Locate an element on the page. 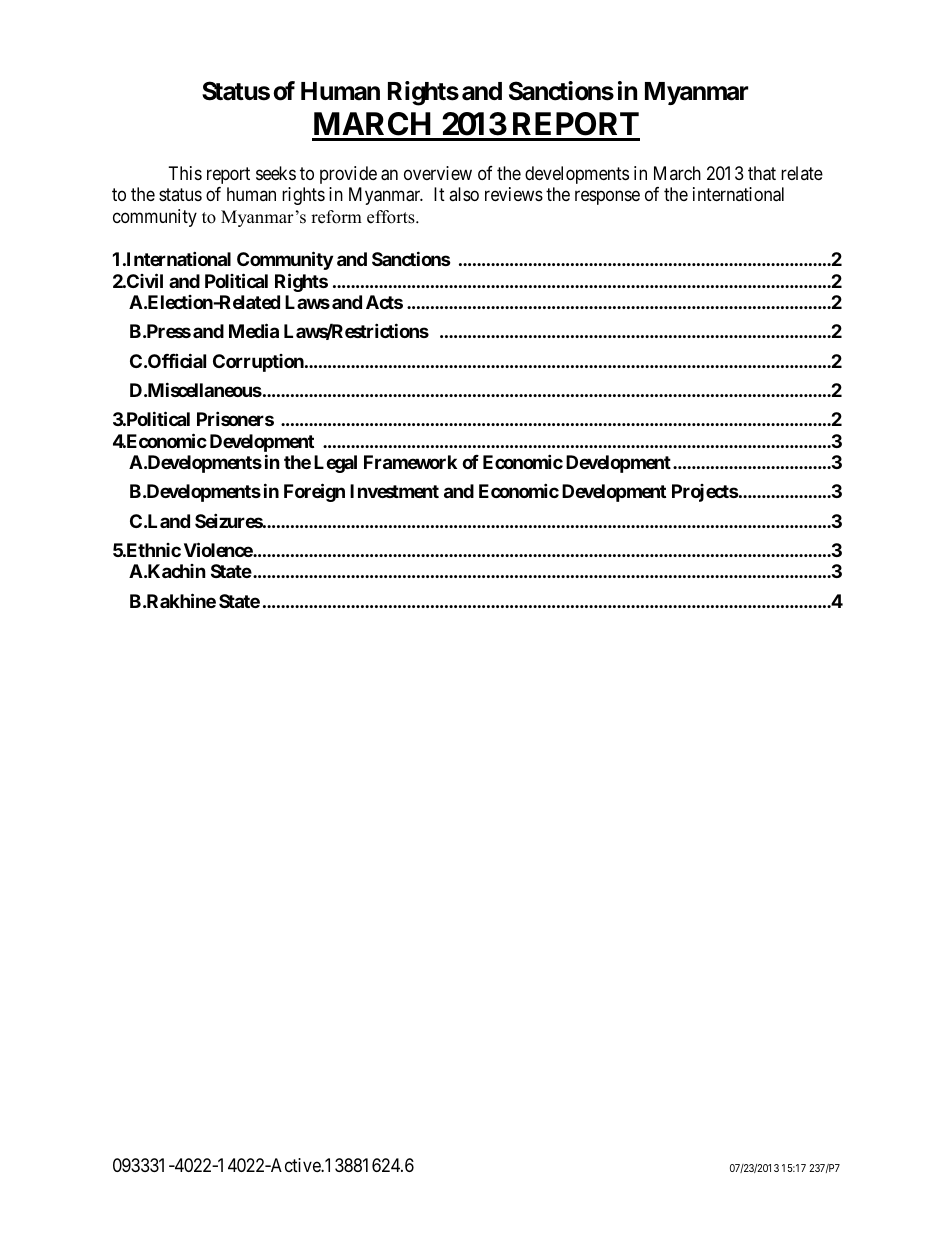 The height and width of the document is (1233, 952). provide is located at coordinates (348, 175).
